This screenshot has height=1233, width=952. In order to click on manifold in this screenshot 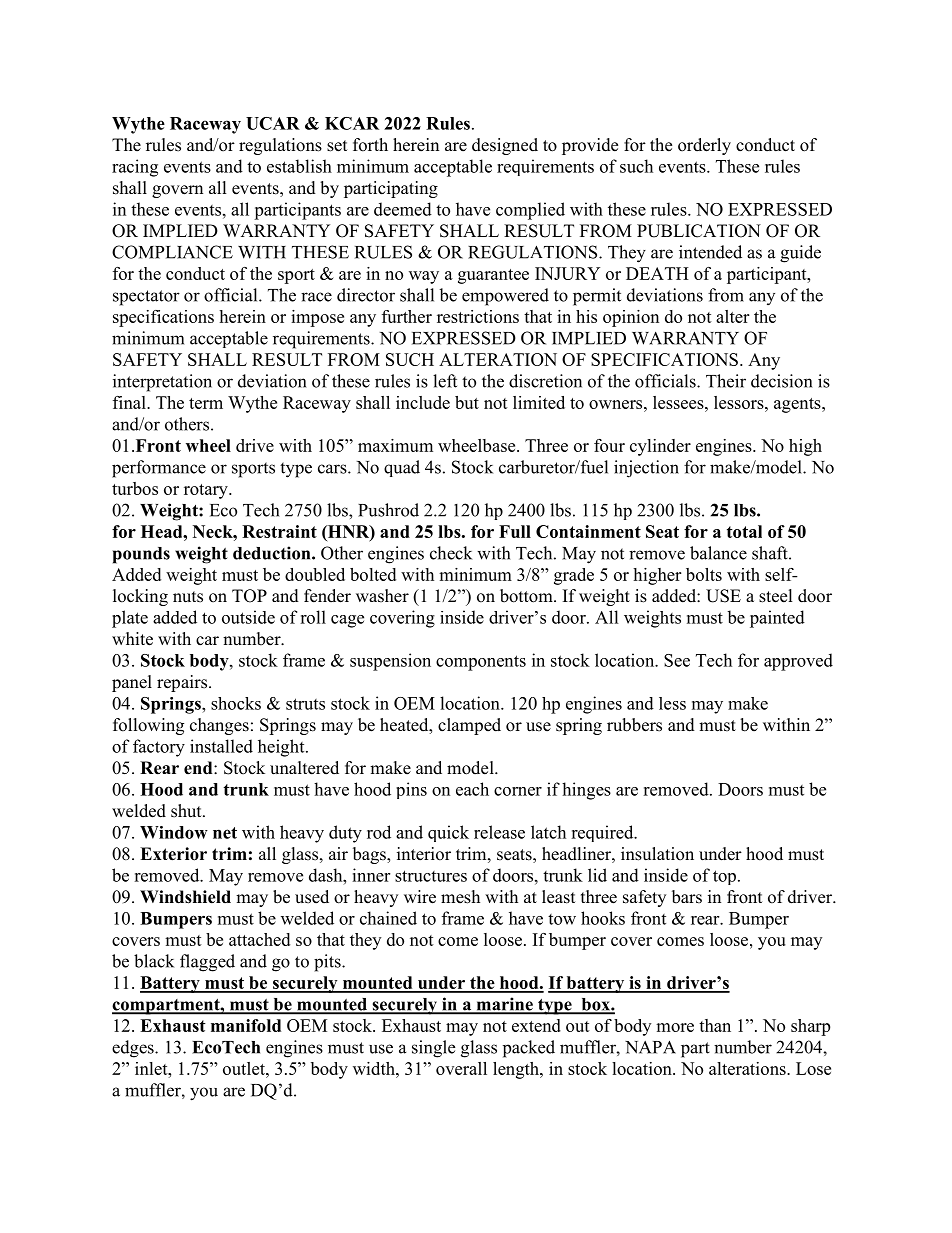, I will do `click(246, 1025)`.
